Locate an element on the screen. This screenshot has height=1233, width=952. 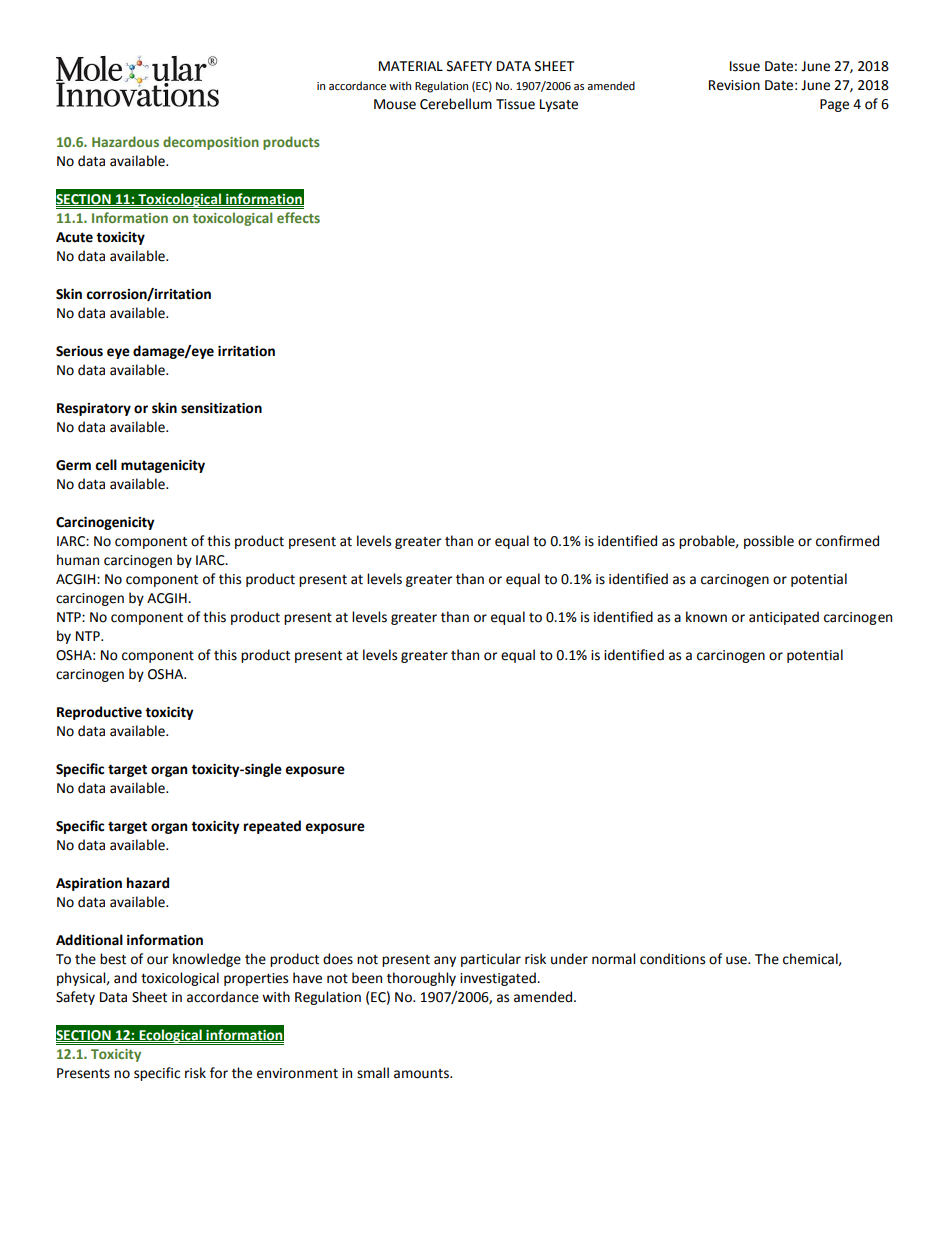
Cerebellum is located at coordinates (456, 104).
